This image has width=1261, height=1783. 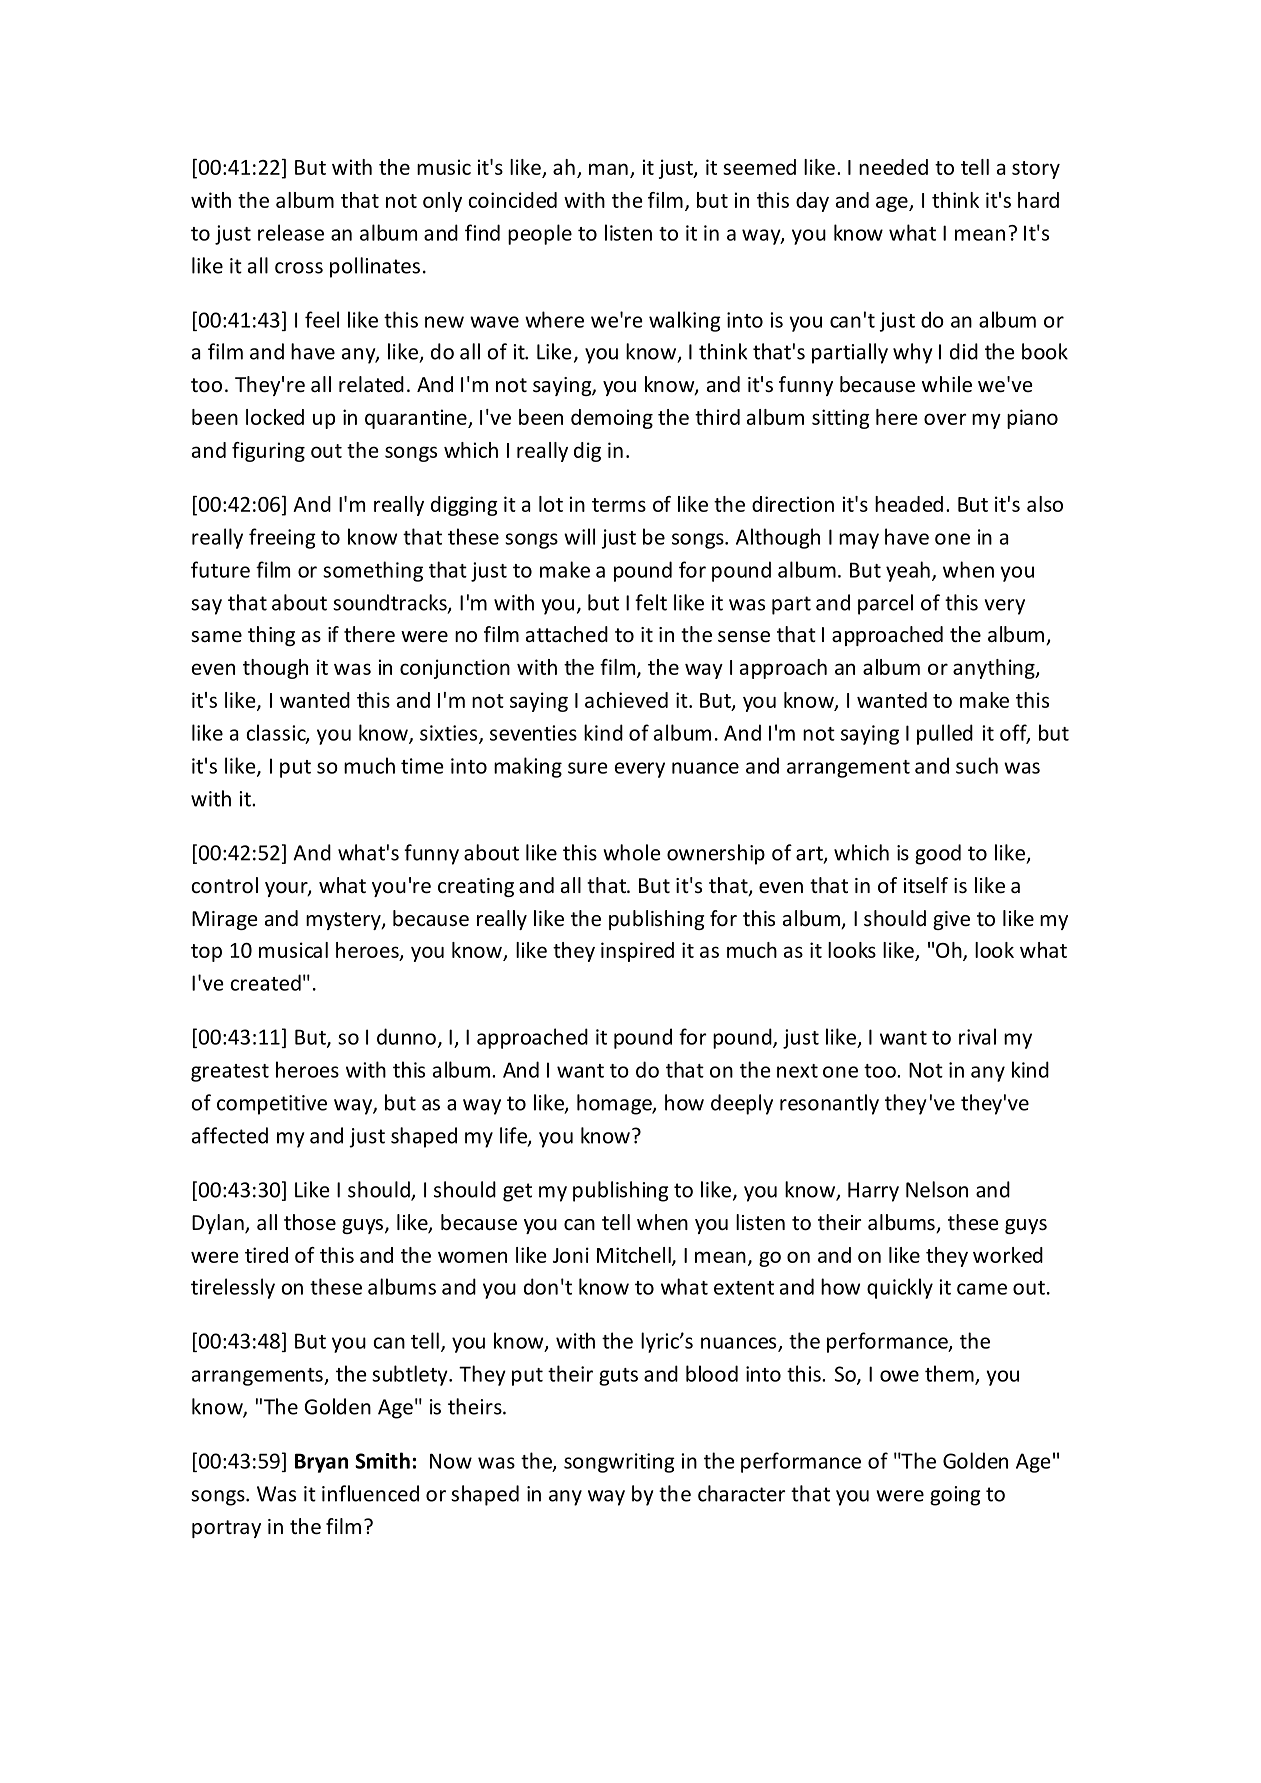 I want to click on needed, so click(x=893, y=167).
